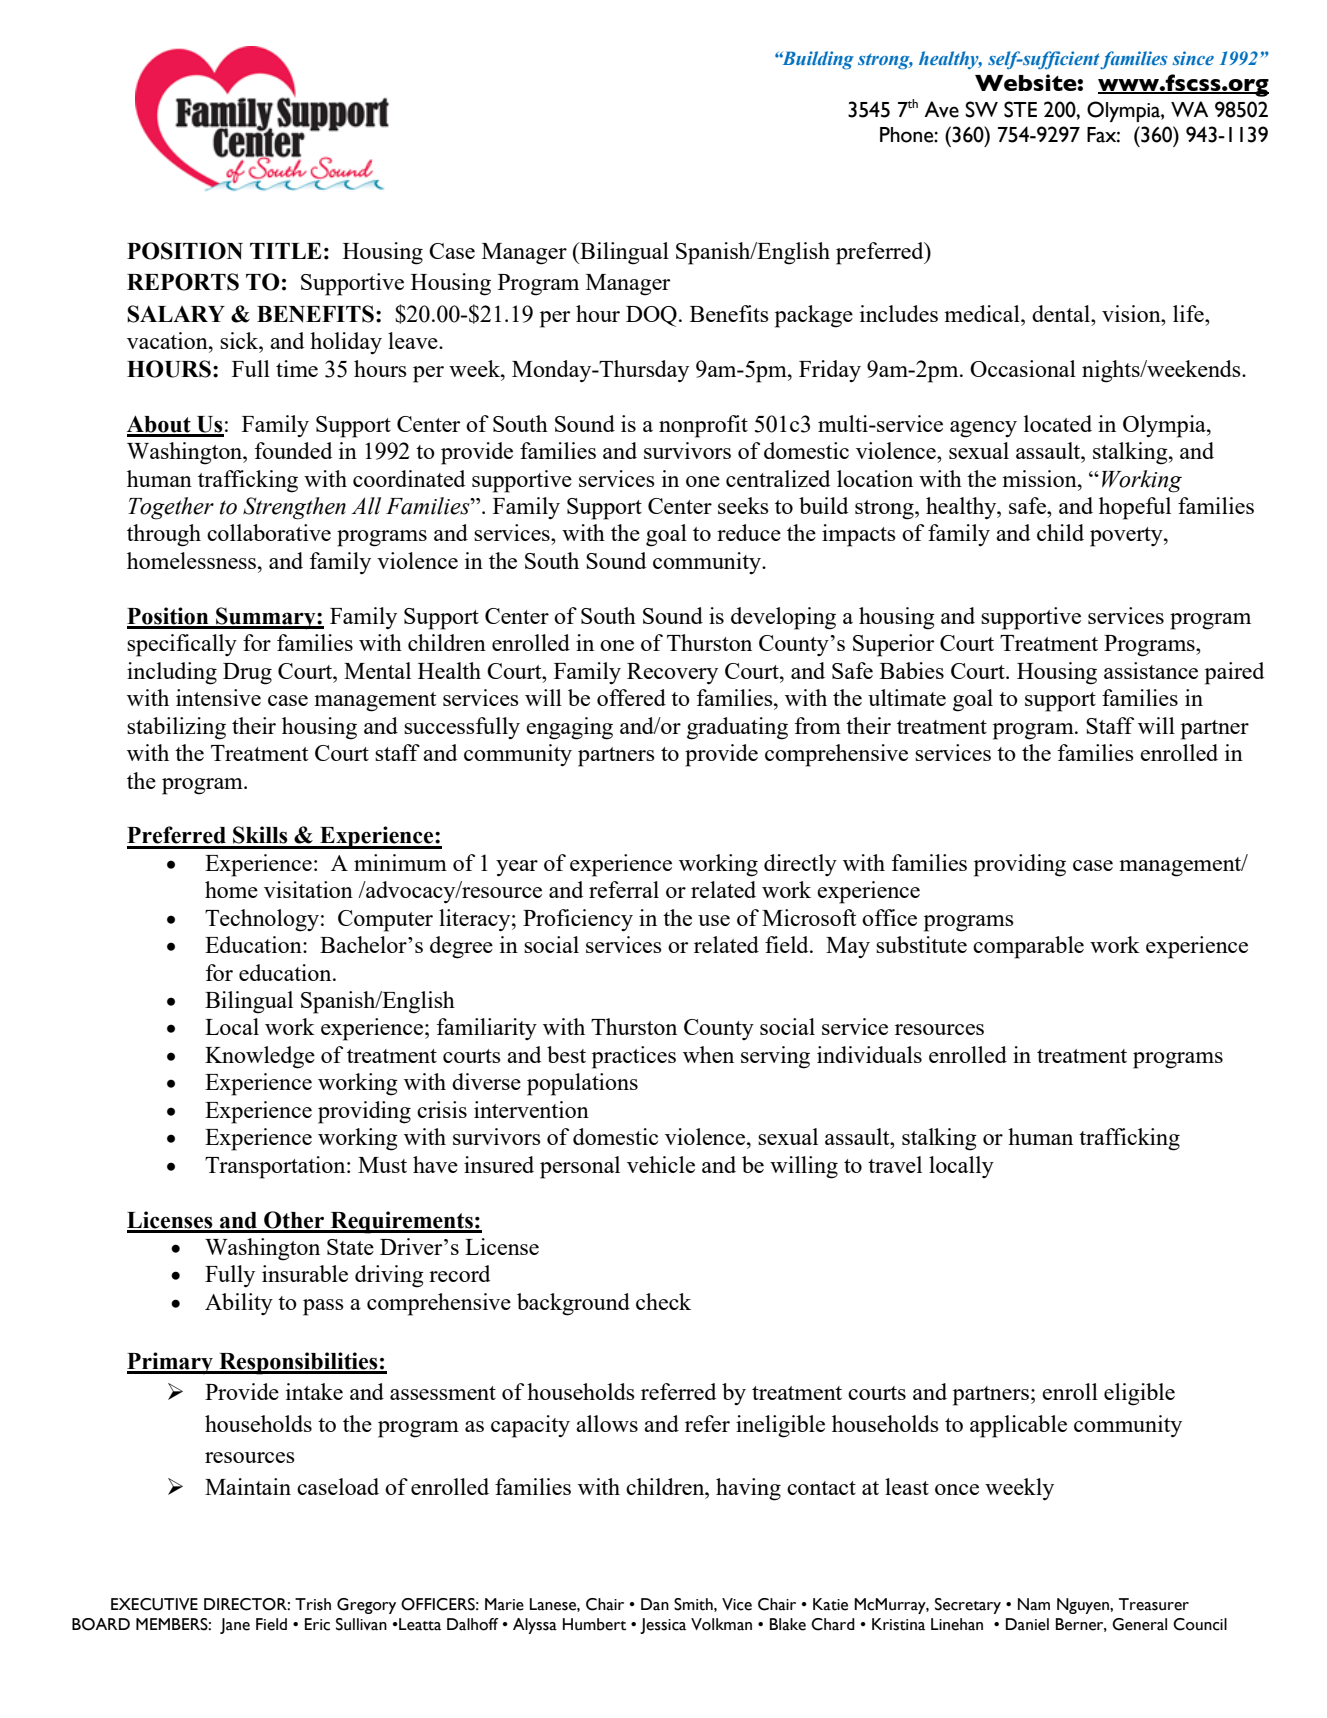 This screenshot has width=1327, height=1718. I want to click on STE, so click(1020, 109).
